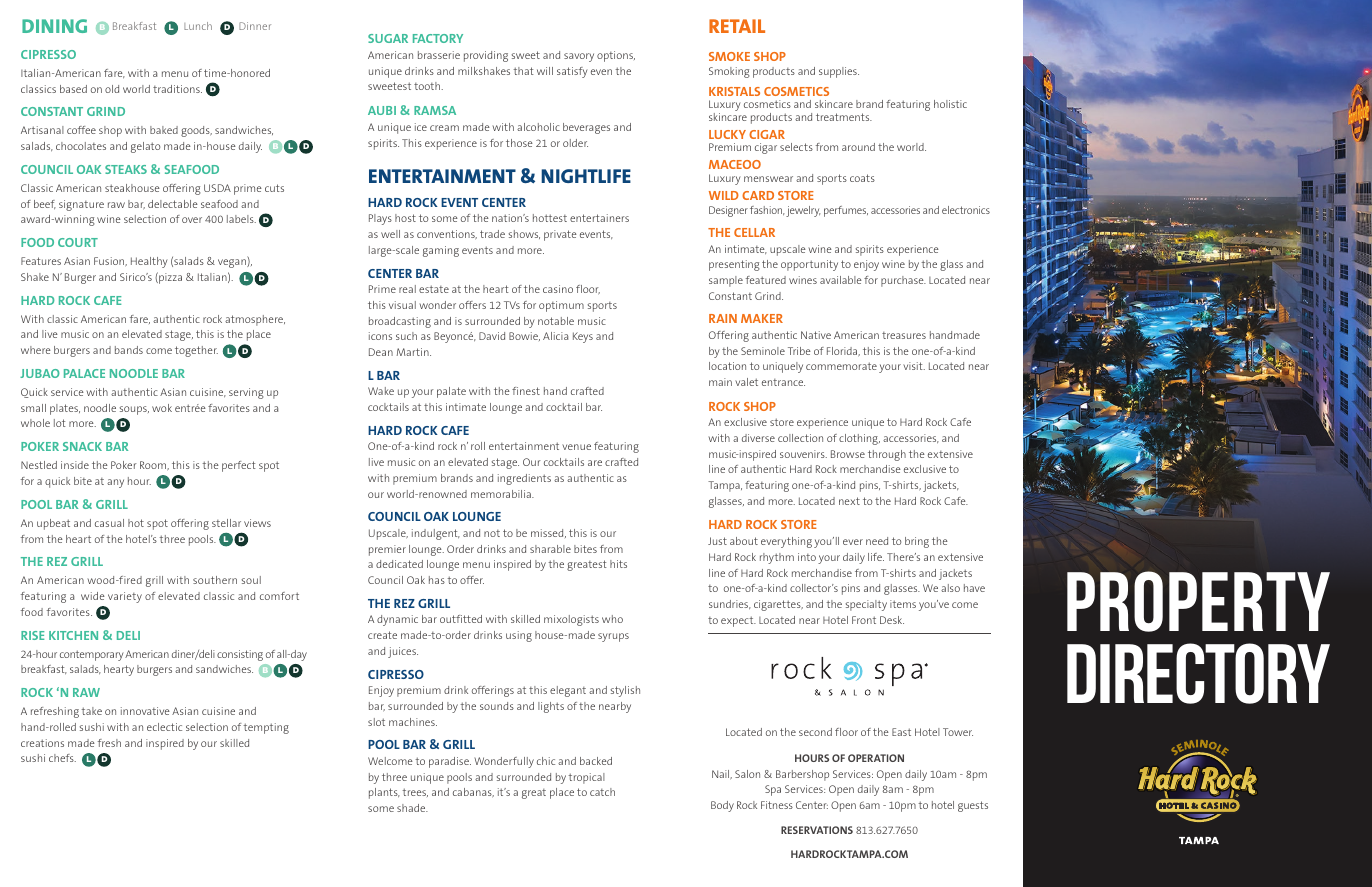 This image has width=1372, height=887. I want to click on holistic, so click(950, 104).
